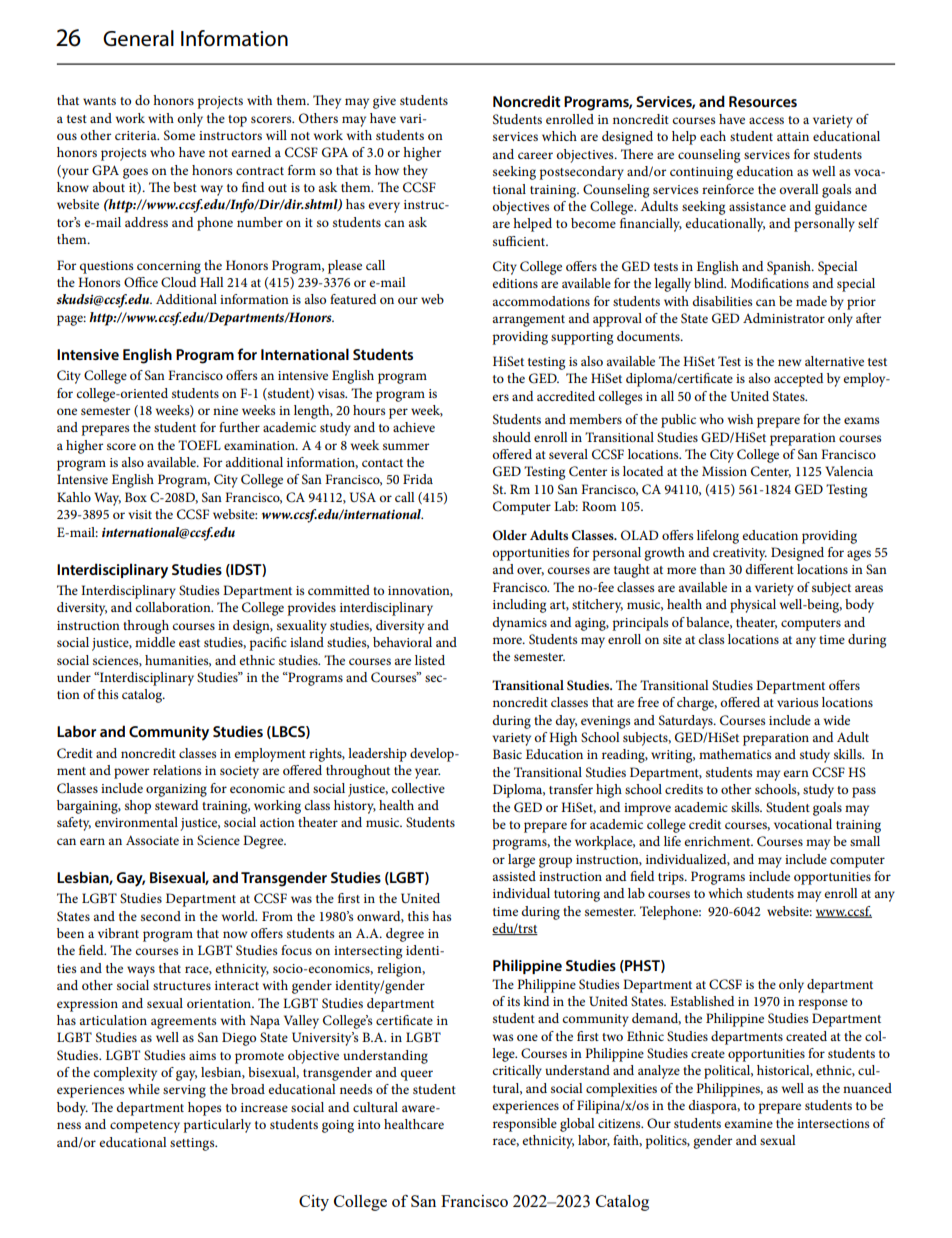 The image size is (952, 1238). I want to click on General, so click(138, 38).
